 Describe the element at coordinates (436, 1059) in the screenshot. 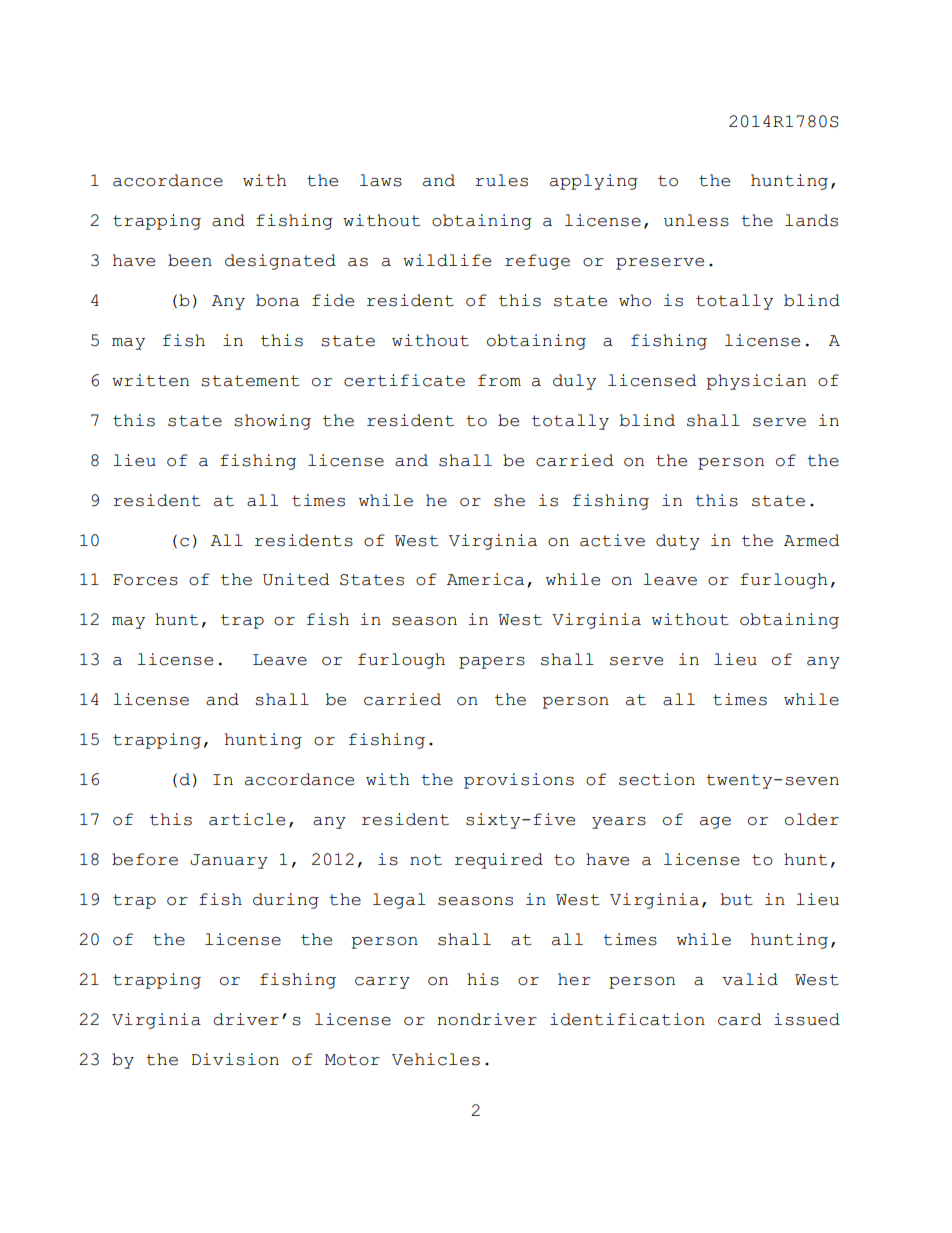

I see `Vehicles` at that location.
